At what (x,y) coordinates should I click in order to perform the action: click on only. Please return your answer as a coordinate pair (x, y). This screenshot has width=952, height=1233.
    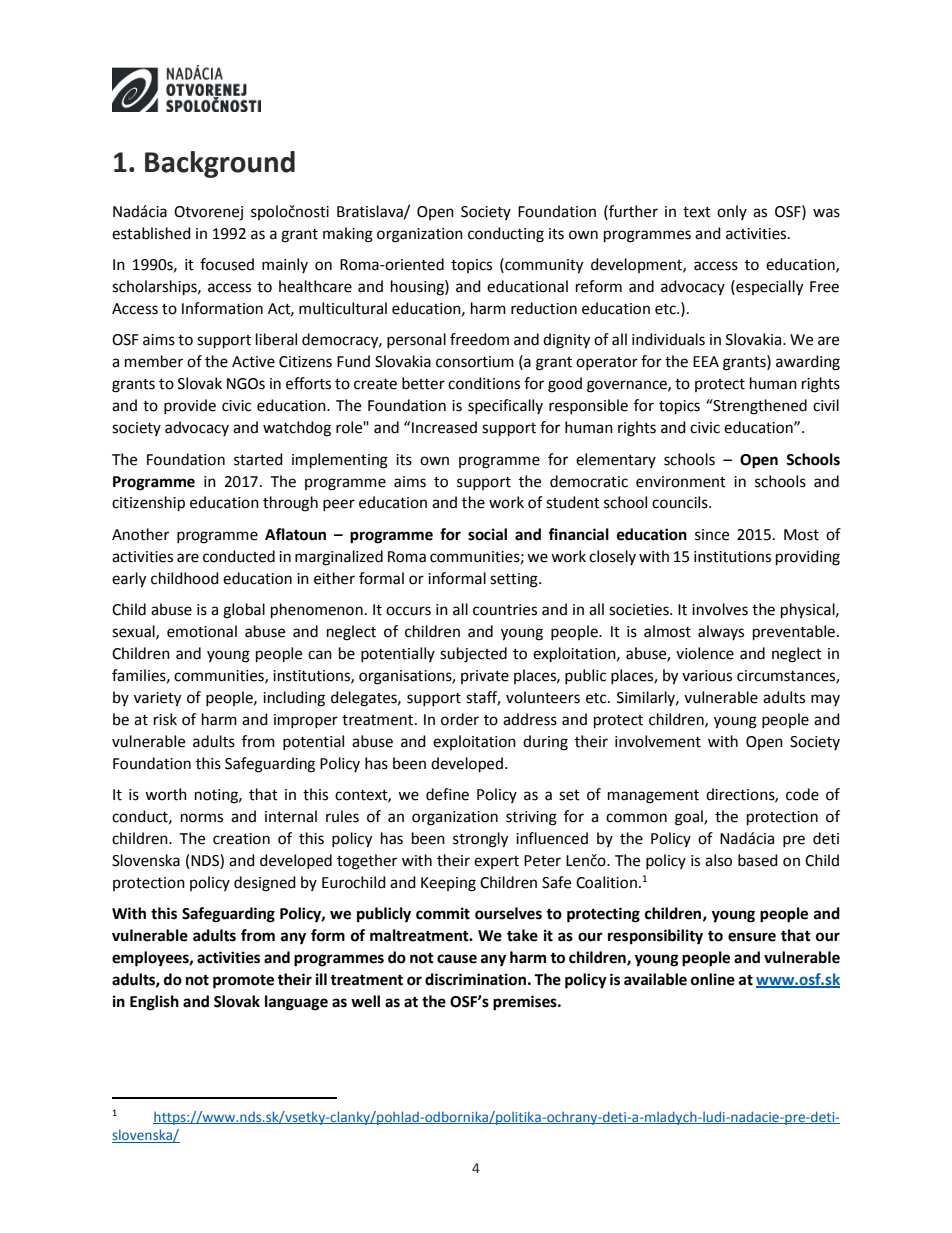
    Looking at the image, I should click on (732, 212).
